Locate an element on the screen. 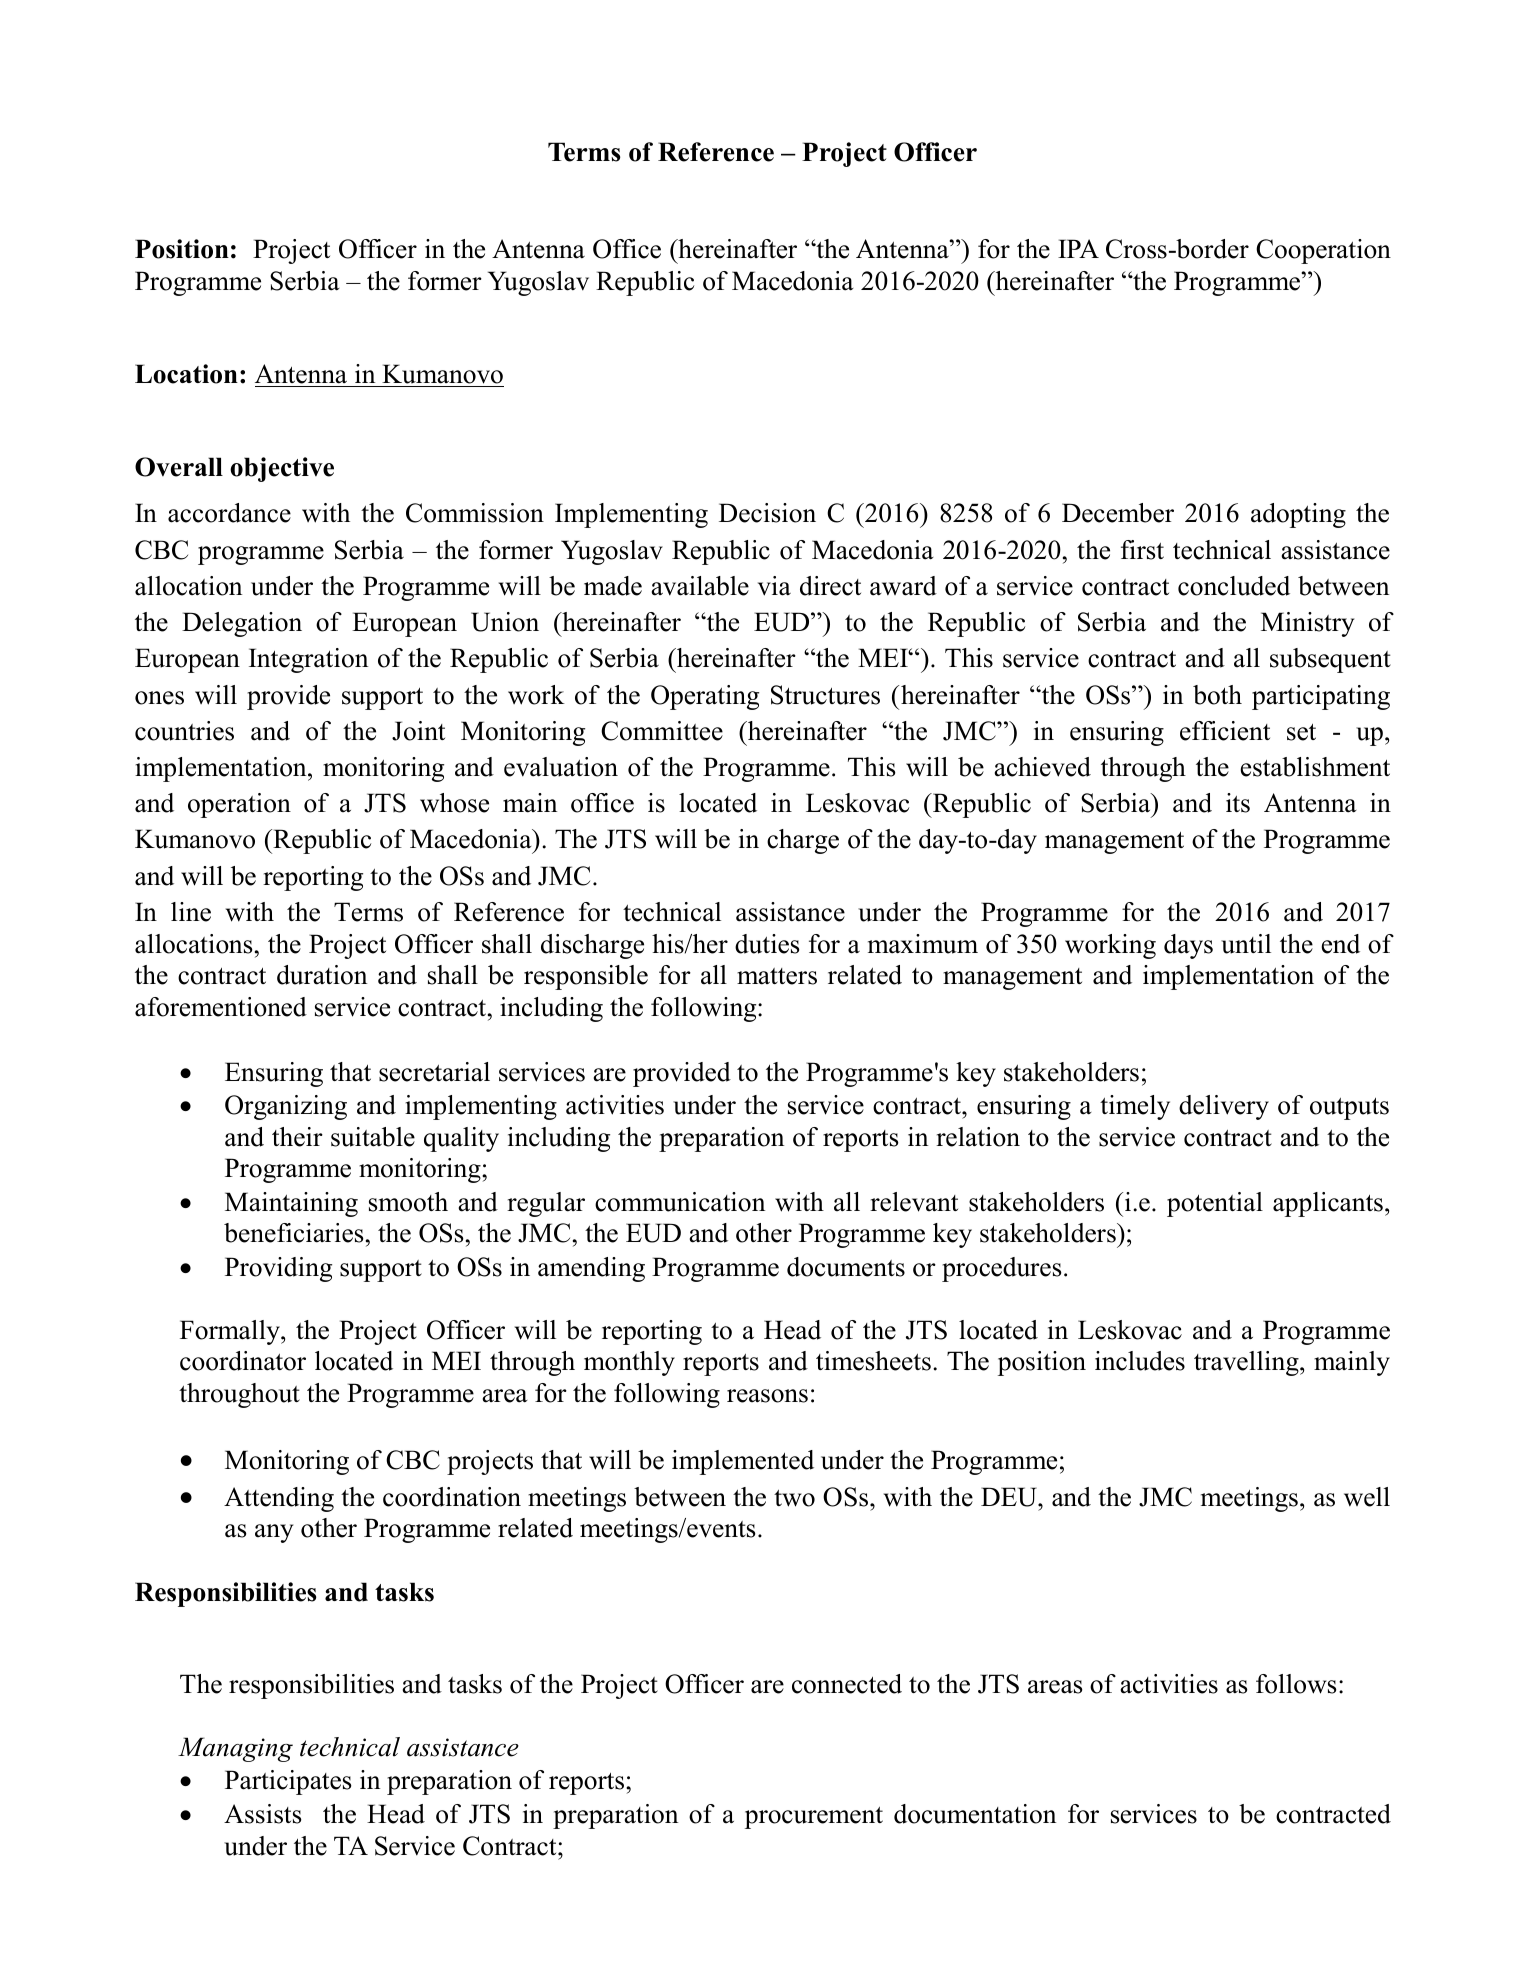 The image size is (1525, 1974). Decision is located at coordinates (767, 513).
